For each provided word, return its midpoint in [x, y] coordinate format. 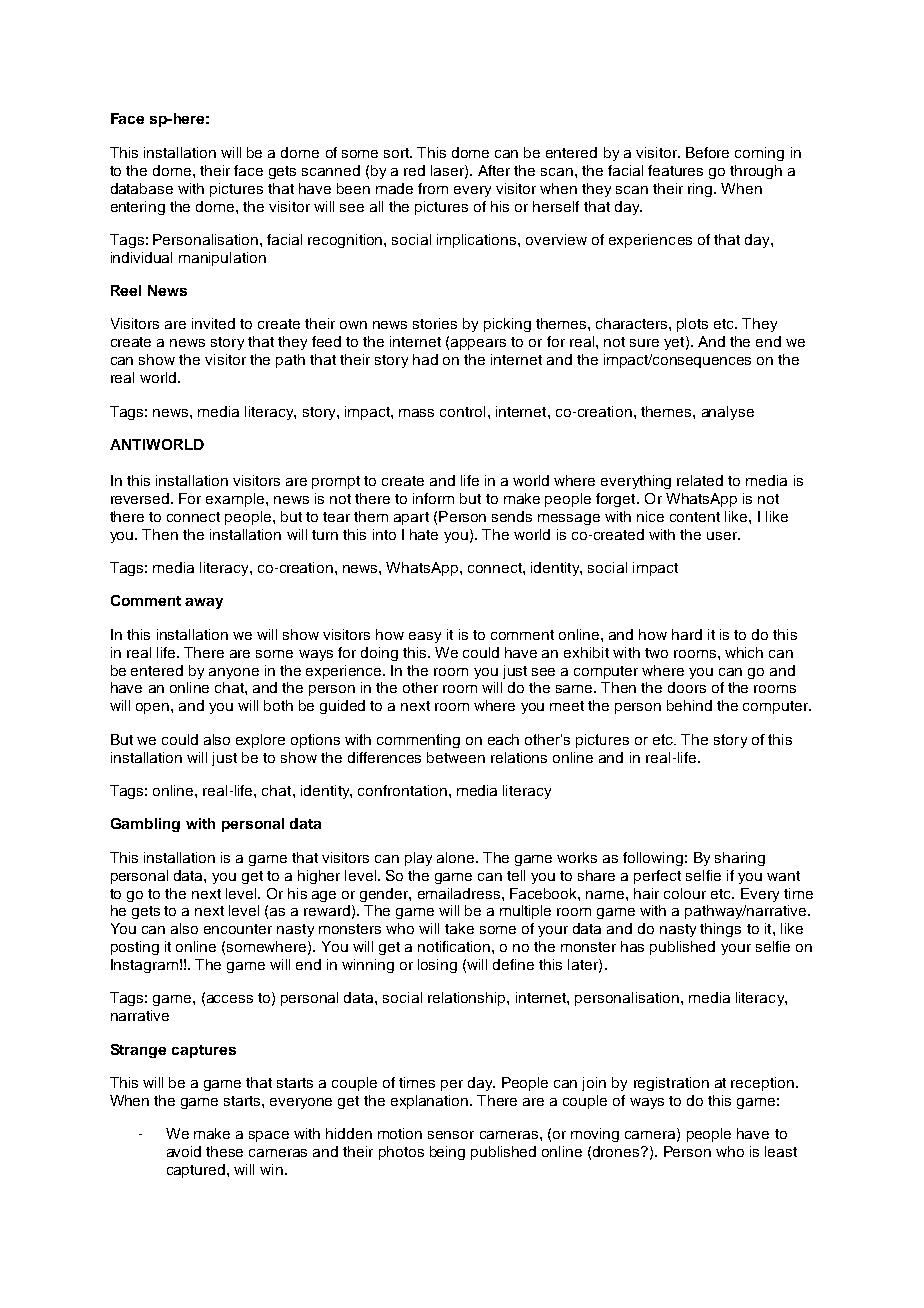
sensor [451, 1135]
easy [425, 637]
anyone [234, 673]
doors [687, 687]
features [675, 170]
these [224, 1151]
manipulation [222, 259]
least [781, 1151]
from [433, 188]
